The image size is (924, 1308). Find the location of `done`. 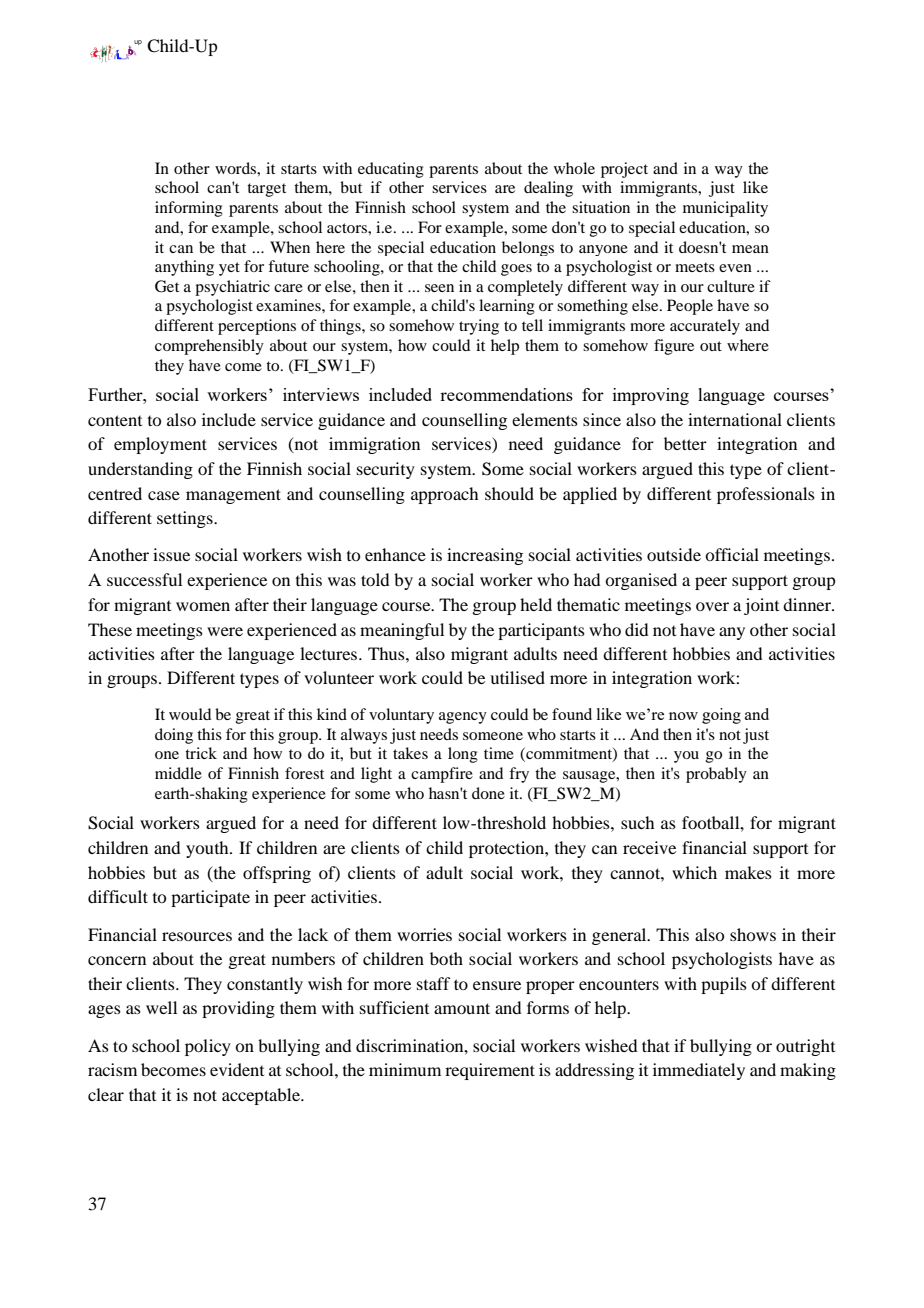

done is located at coordinates (488, 793).
